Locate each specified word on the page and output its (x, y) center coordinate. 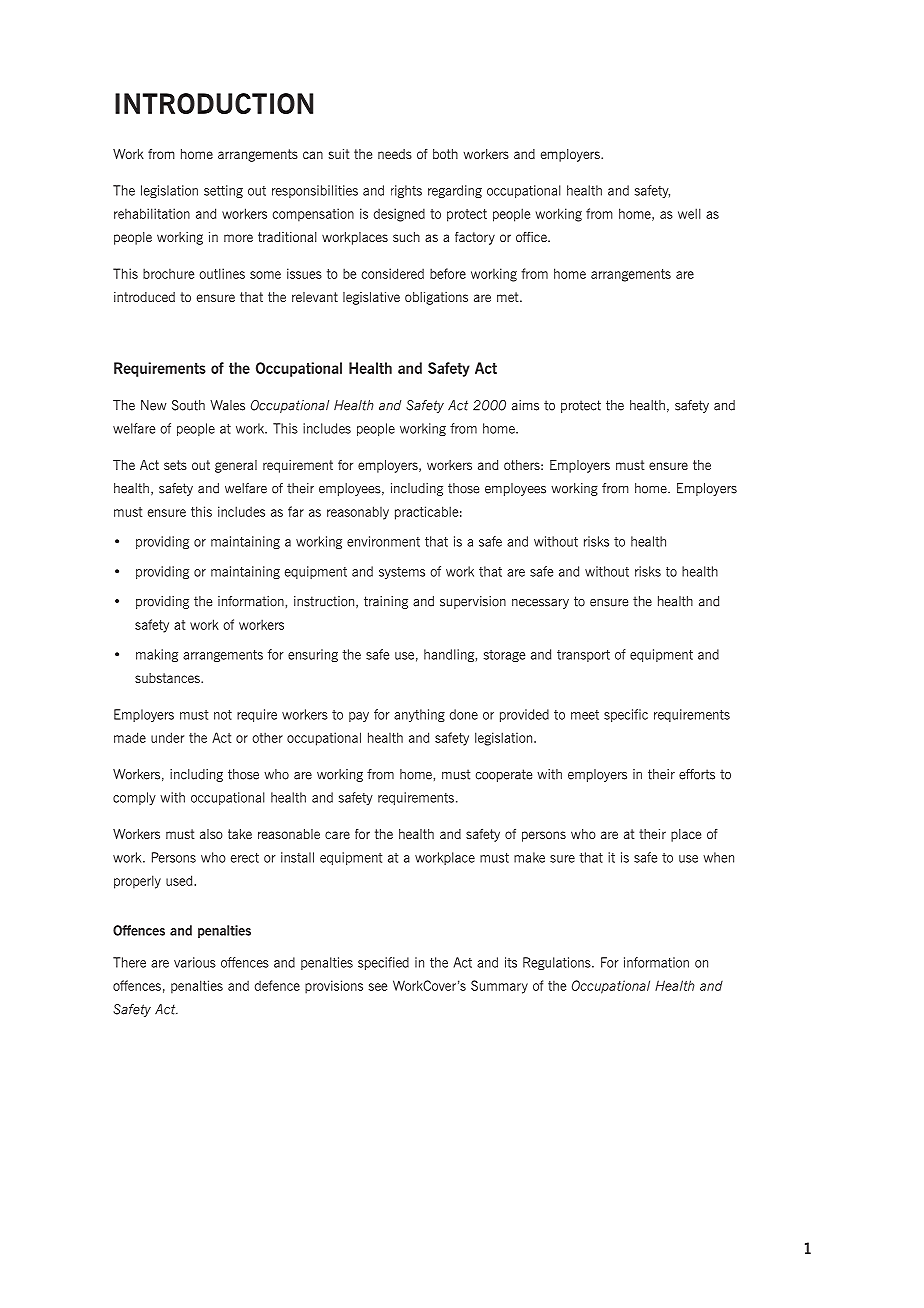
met (509, 297)
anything (419, 715)
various (195, 962)
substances (168, 678)
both (445, 154)
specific (626, 715)
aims (525, 405)
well (689, 213)
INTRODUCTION (214, 103)
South (188, 405)
